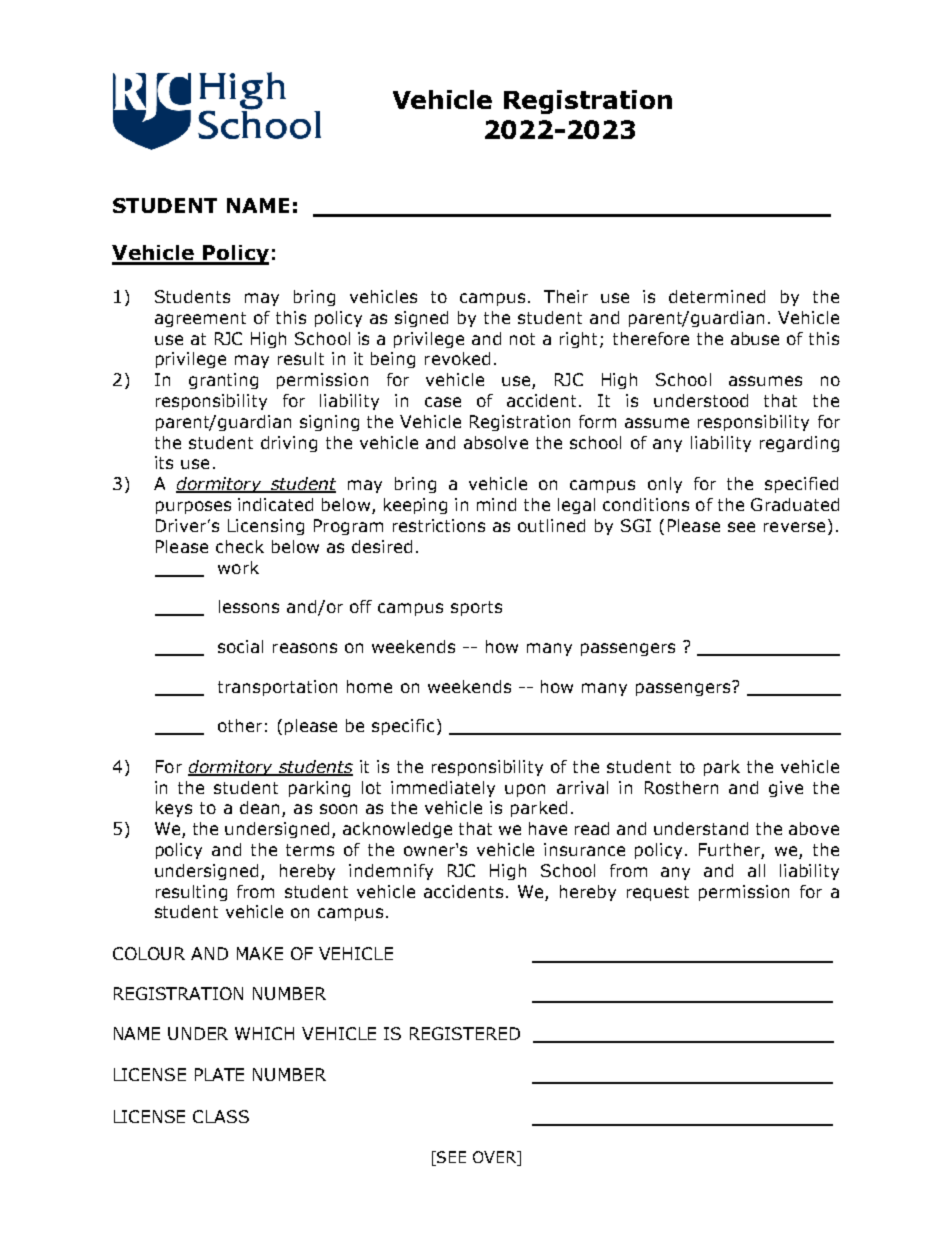 The height and width of the screenshot is (1233, 952). I want to click on give, so click(786, 789).
